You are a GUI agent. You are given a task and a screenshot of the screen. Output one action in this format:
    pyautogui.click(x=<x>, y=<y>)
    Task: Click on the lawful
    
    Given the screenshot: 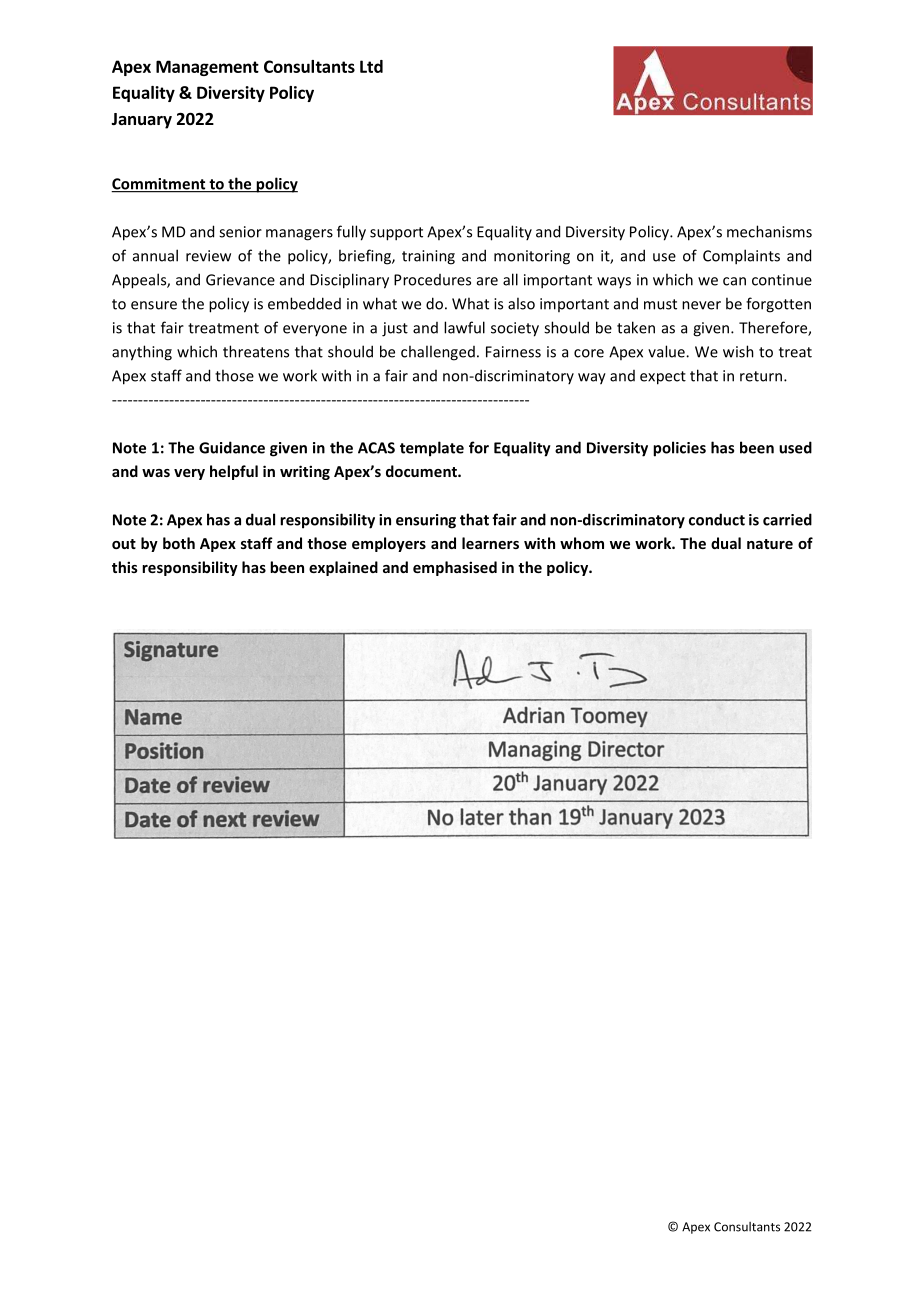 What is the action you would take?
    pyautogui.click(x=464, y=327)
